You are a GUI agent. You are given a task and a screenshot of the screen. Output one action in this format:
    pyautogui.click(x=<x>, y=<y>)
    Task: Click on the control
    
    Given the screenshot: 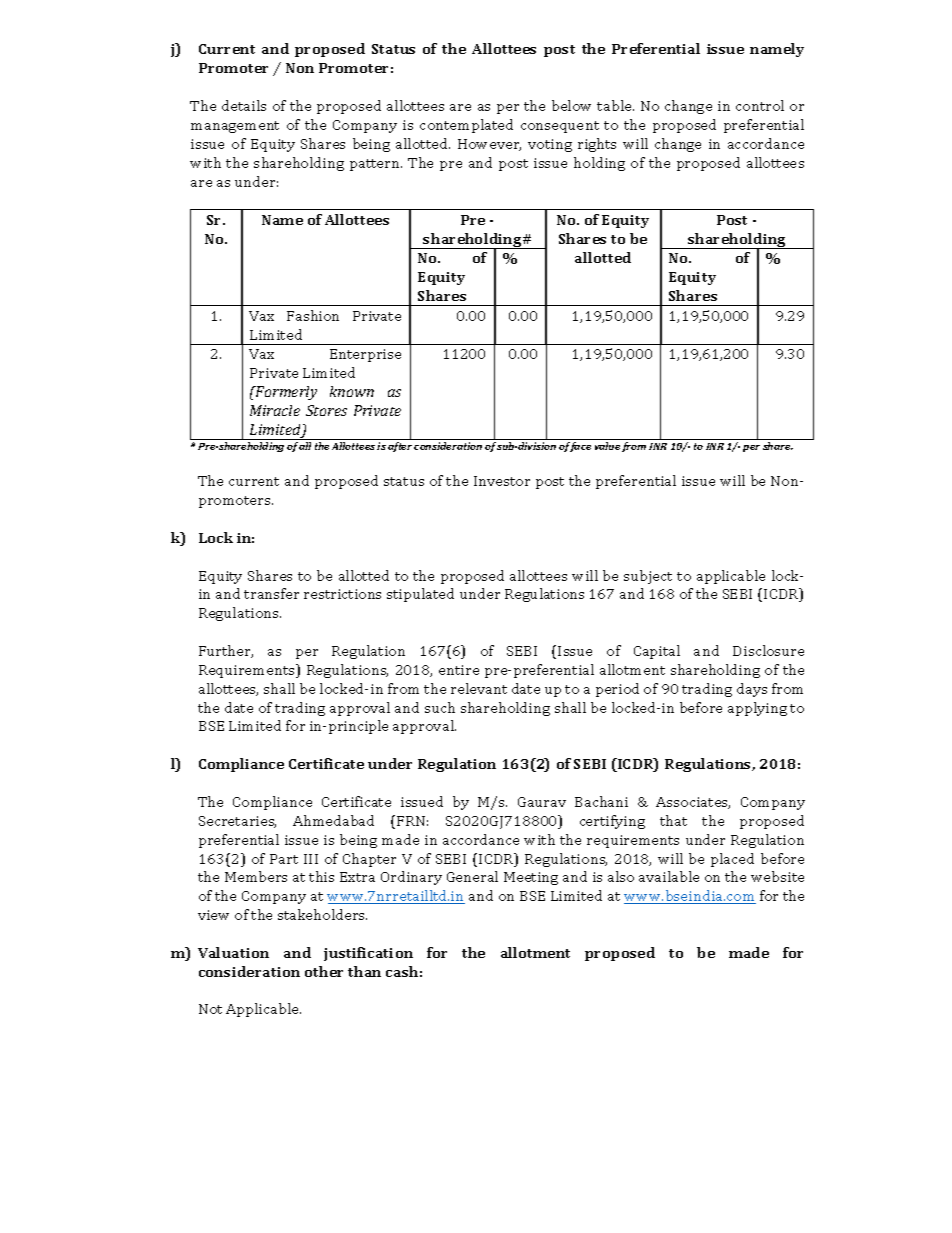 What is the action you would take?
    pyautogui.click(x=760, y=105)
